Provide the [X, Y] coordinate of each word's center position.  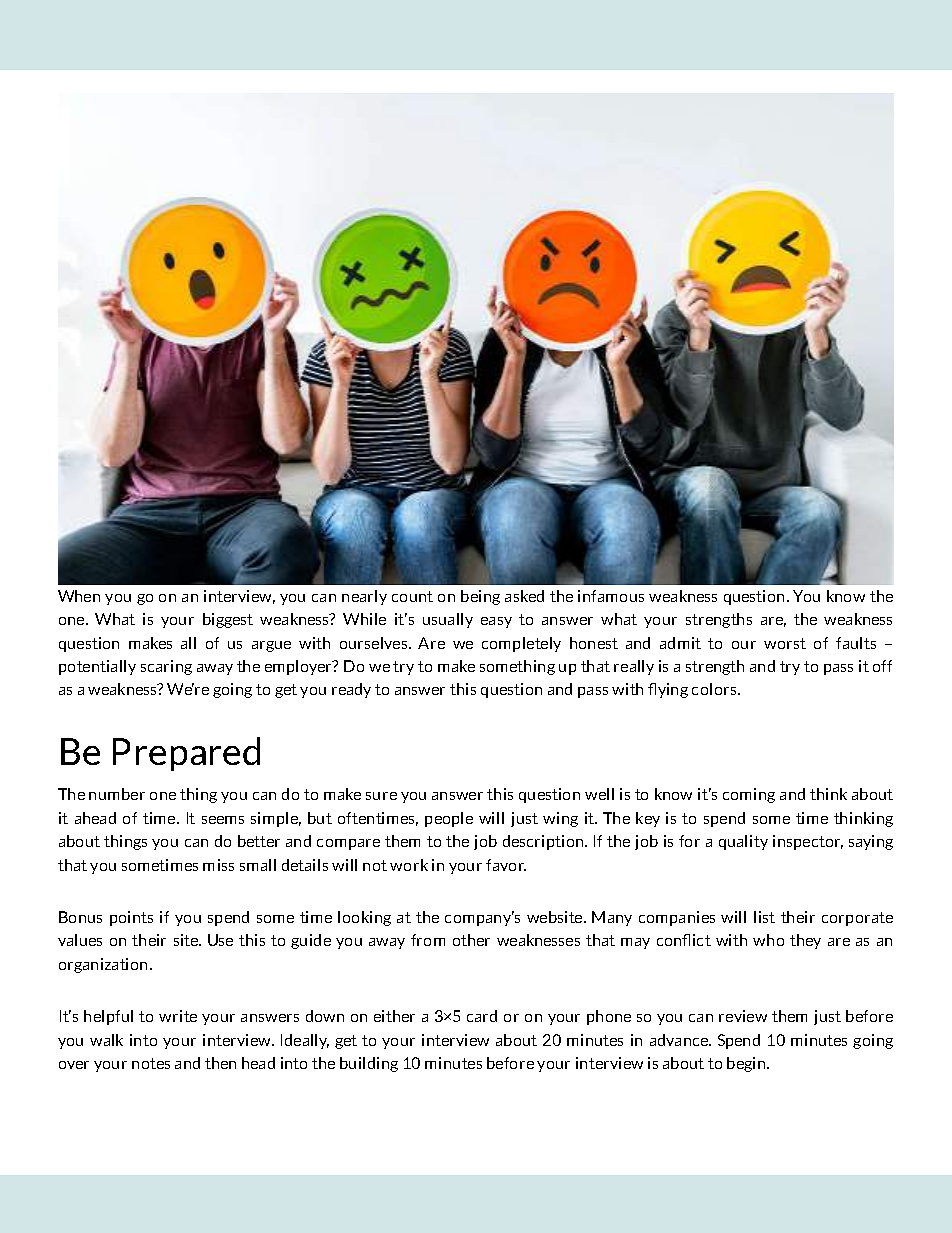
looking [364, 918]
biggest [228, 620]
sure [381, 796]
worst [785, 643]
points [131, 918]
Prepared [186, 754]
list [764, 917]
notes [151, 1063]
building [369, 1064]
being [480, 597]
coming [749, 795]
